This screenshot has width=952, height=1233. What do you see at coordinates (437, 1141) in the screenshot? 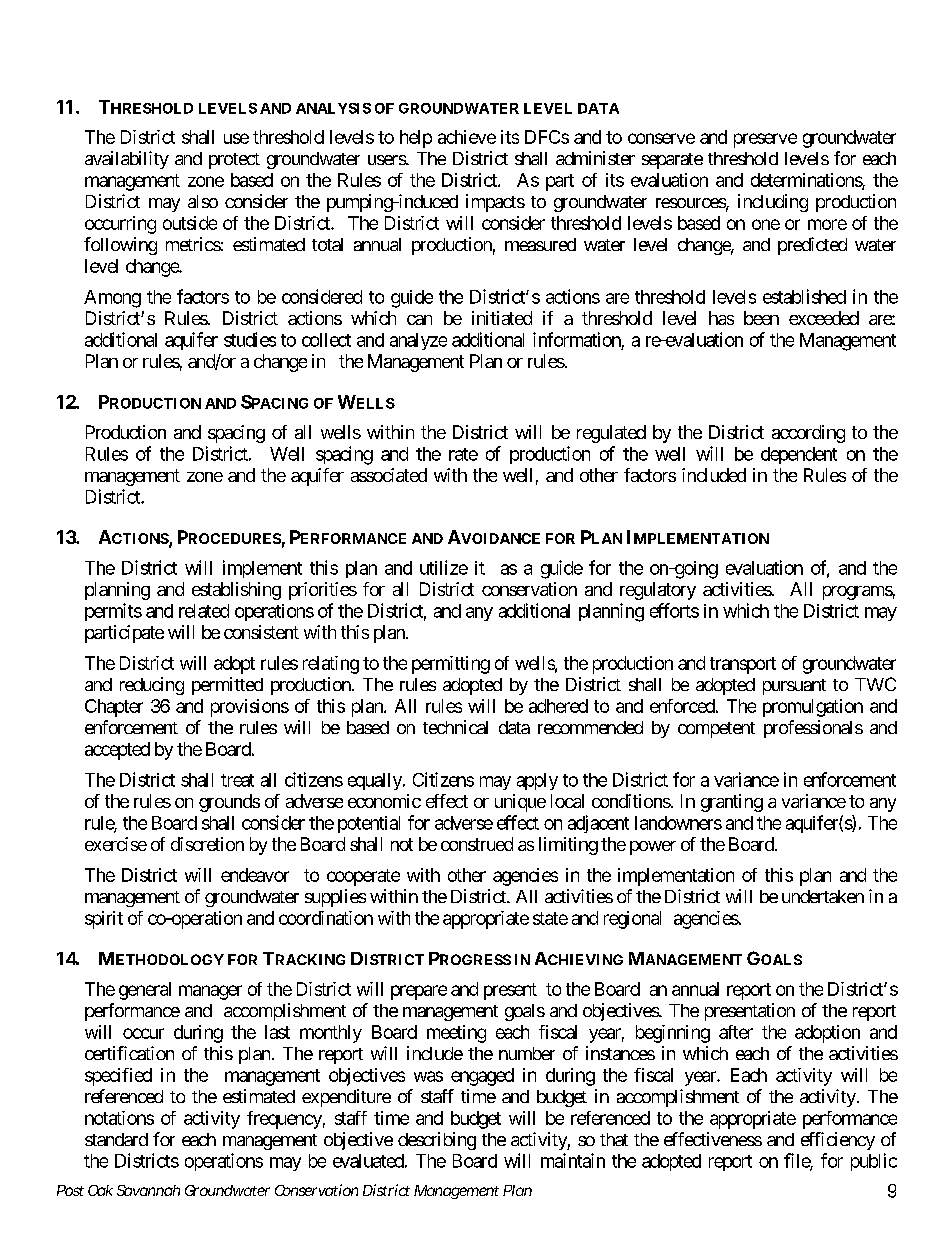
I see `describing` at bounding box center [437, 1141].
